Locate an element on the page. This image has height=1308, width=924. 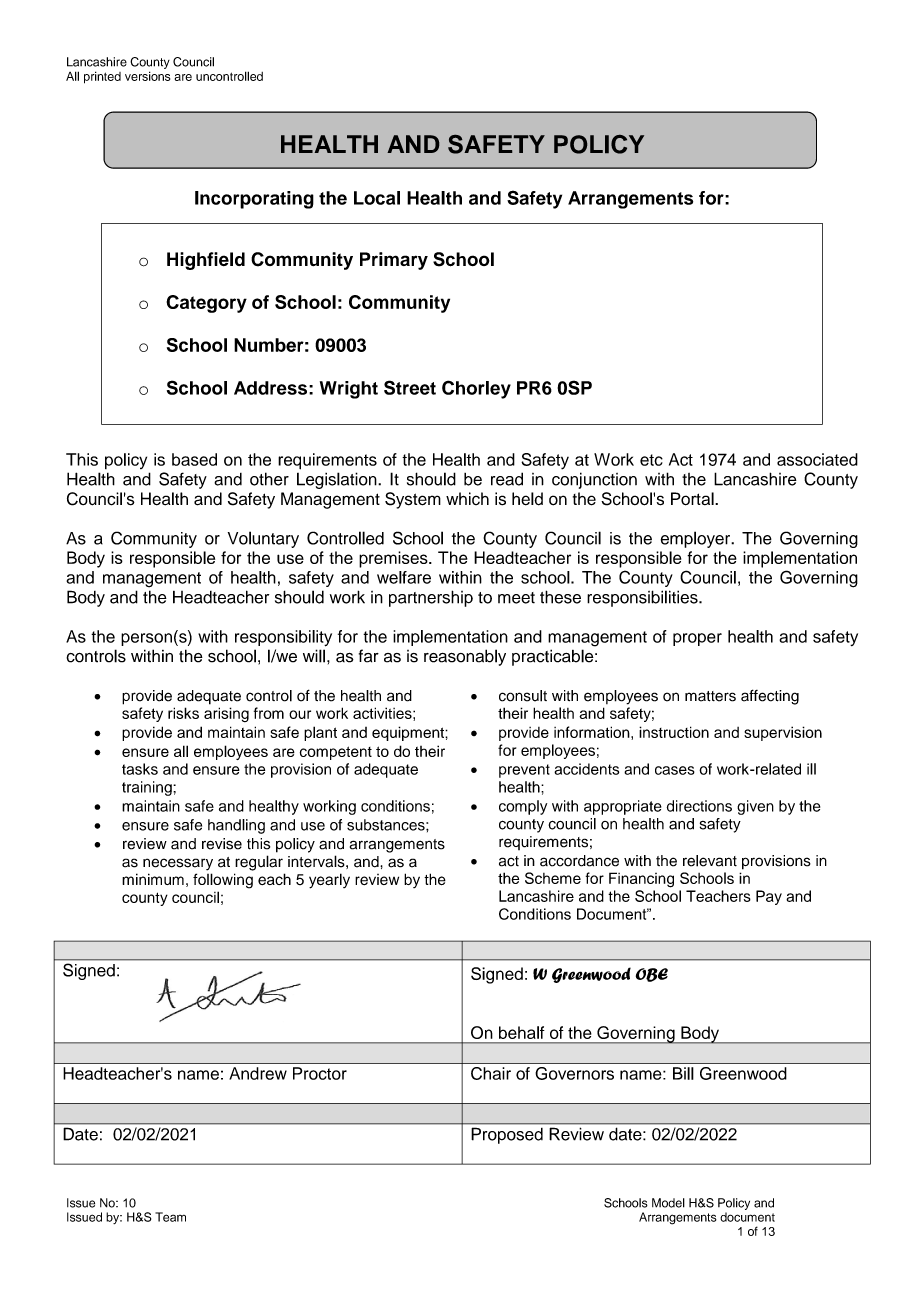
proper is located at coordinates (697, 639).
